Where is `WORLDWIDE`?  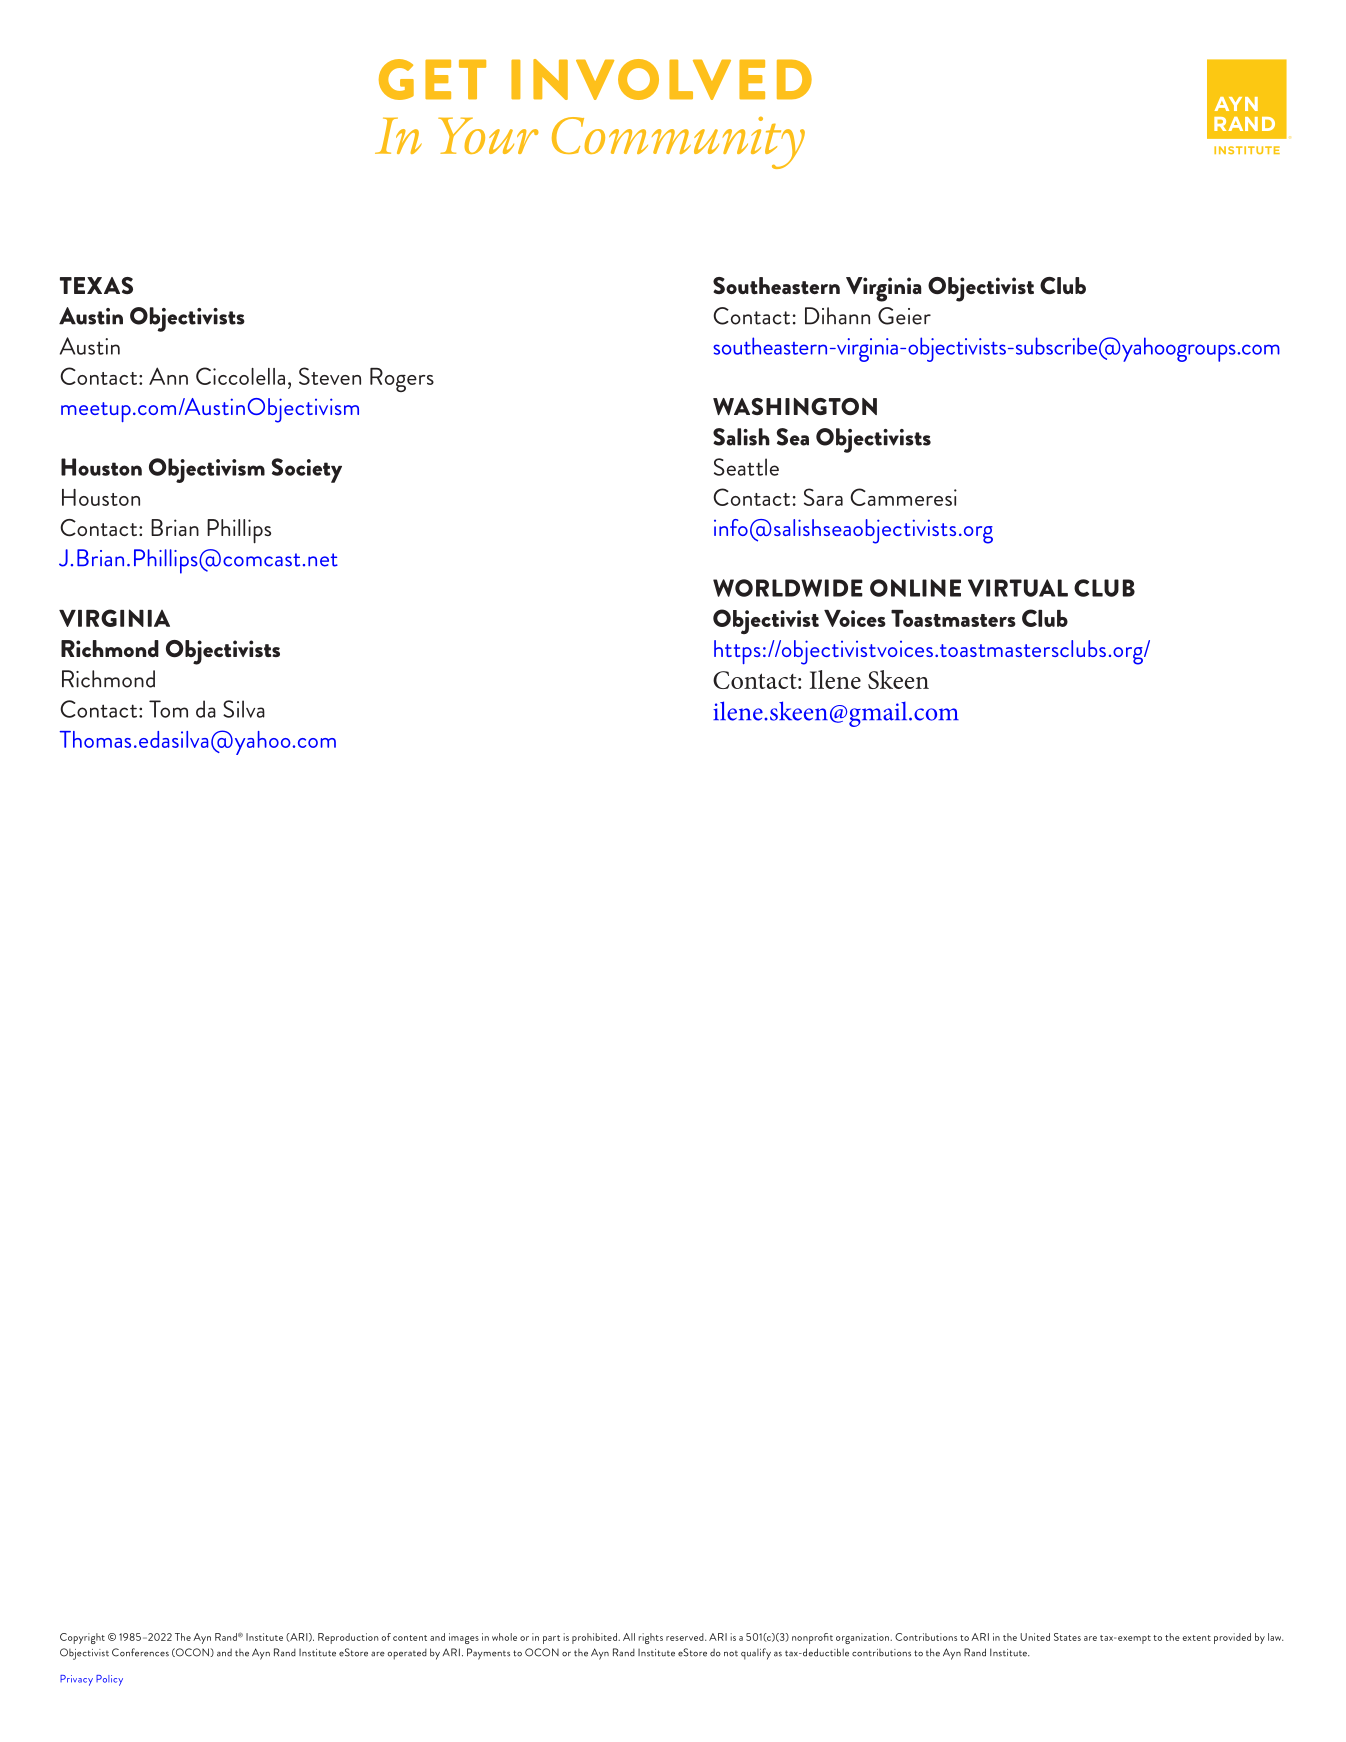
WORLDWIDE is located at coordinates (788, 588).
